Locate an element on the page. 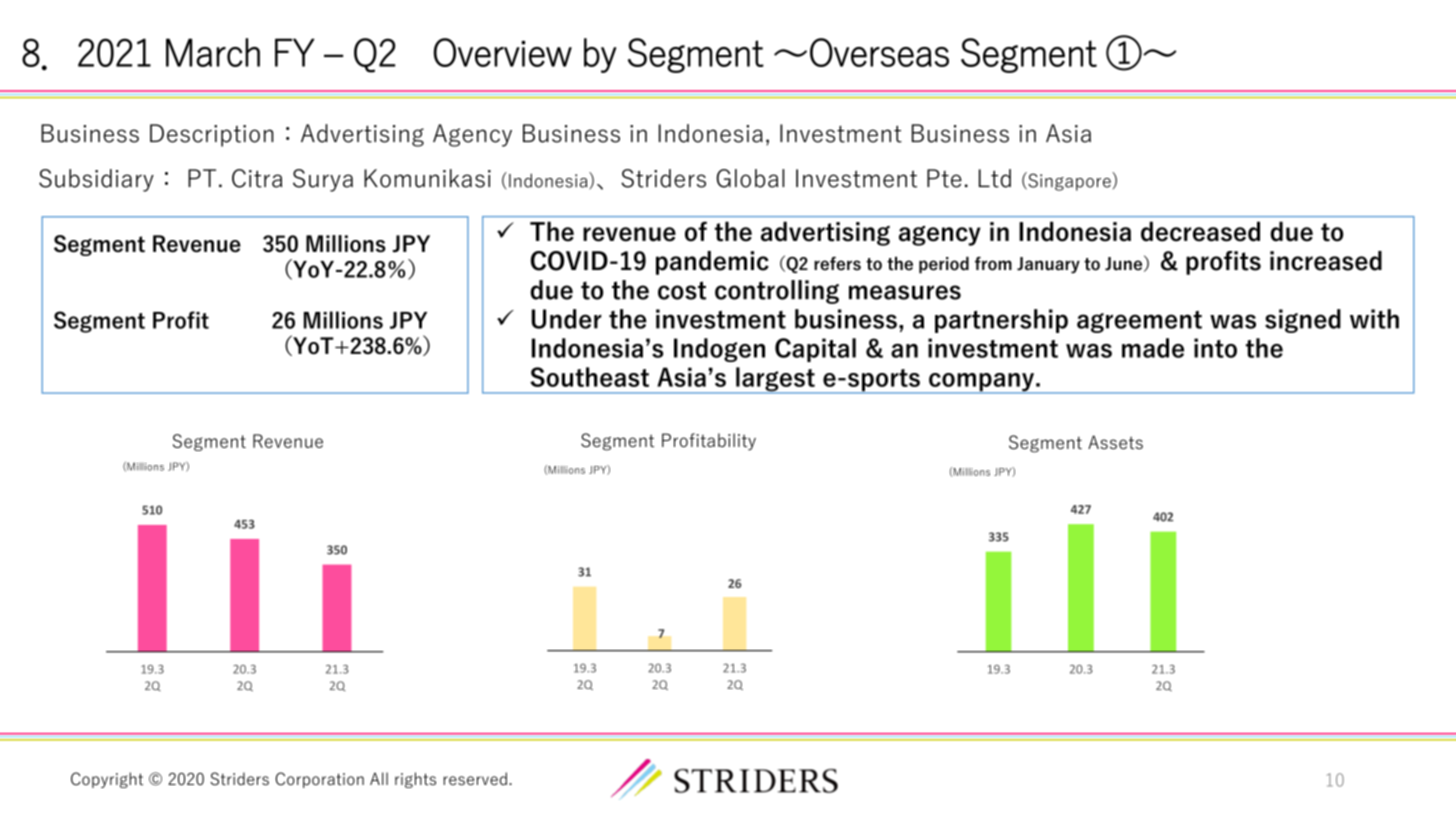  All is located at coordinates (379, 778).
